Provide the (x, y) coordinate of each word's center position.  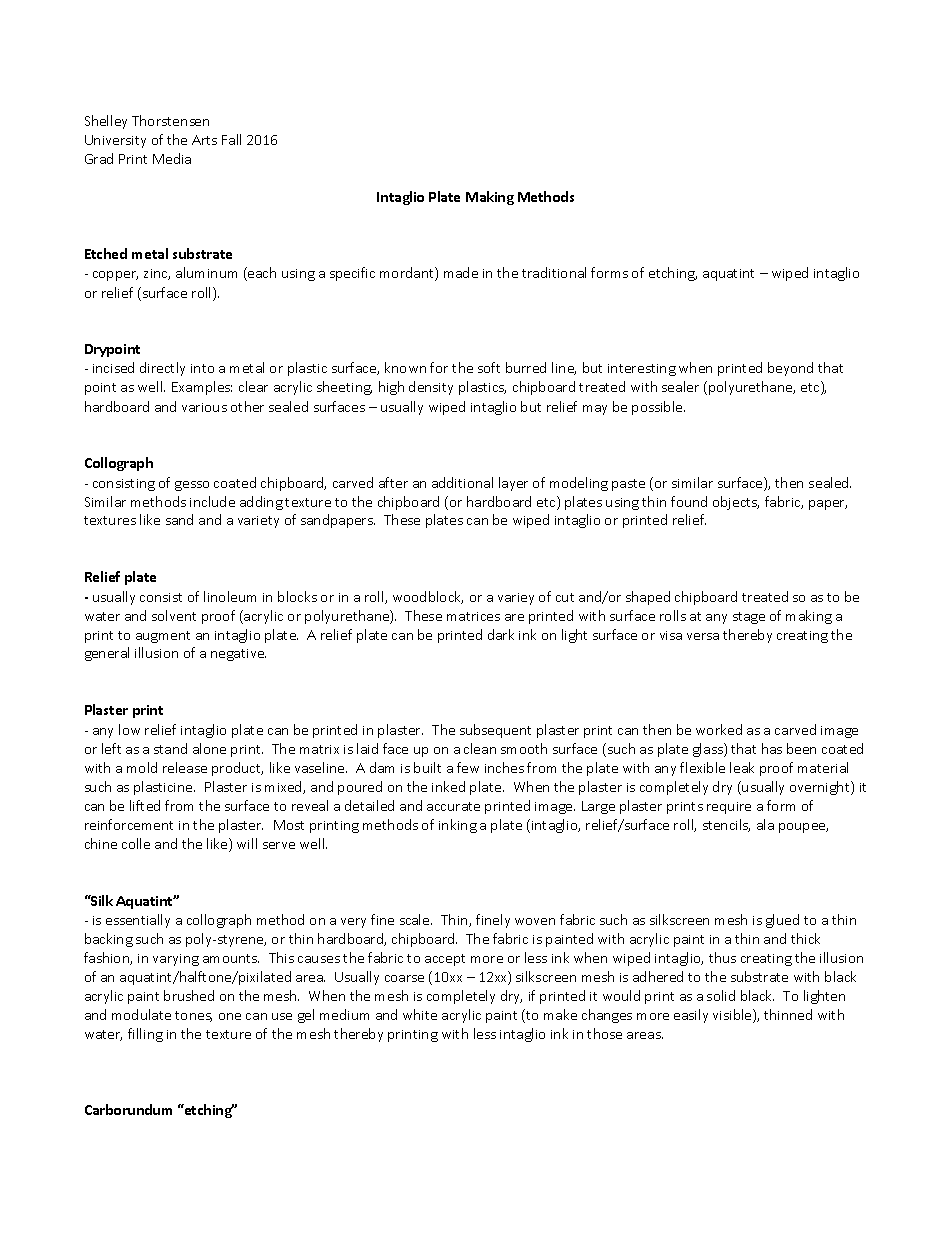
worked (719, 729)
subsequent (495, 731)
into (202, 368)
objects (736, 503)
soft (489, 367)
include (212, 501)
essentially (138, 921)
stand (170, 748)
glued (782, 921)
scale (416, 919)
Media (172, 158)
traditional (554, 272)
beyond (790, 369)
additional (462, 482)
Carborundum (128, 1109)
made (461, 272)
